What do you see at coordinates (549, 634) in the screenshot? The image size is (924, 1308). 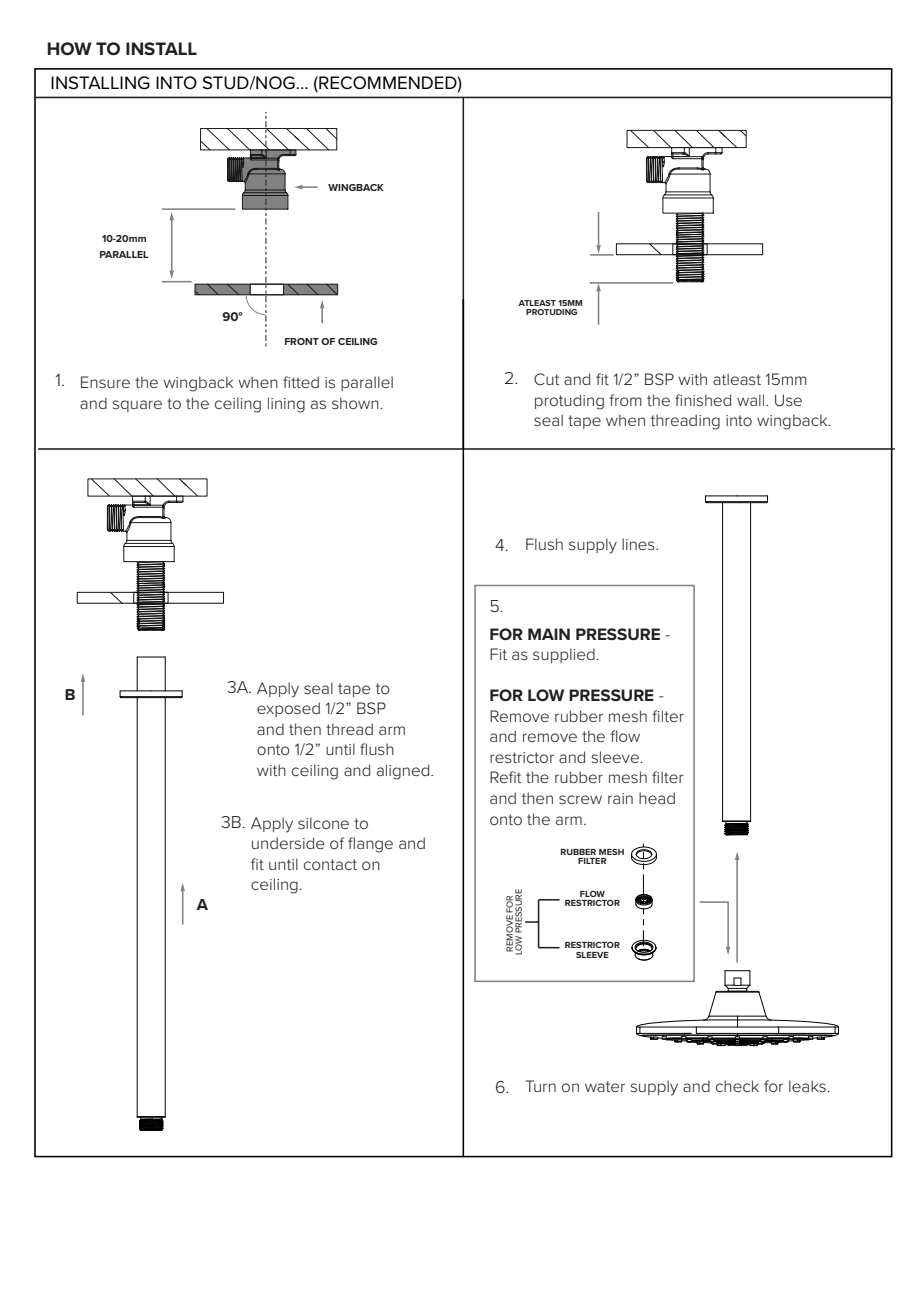 I see `MAIN` at bounding box center [549, 634].
